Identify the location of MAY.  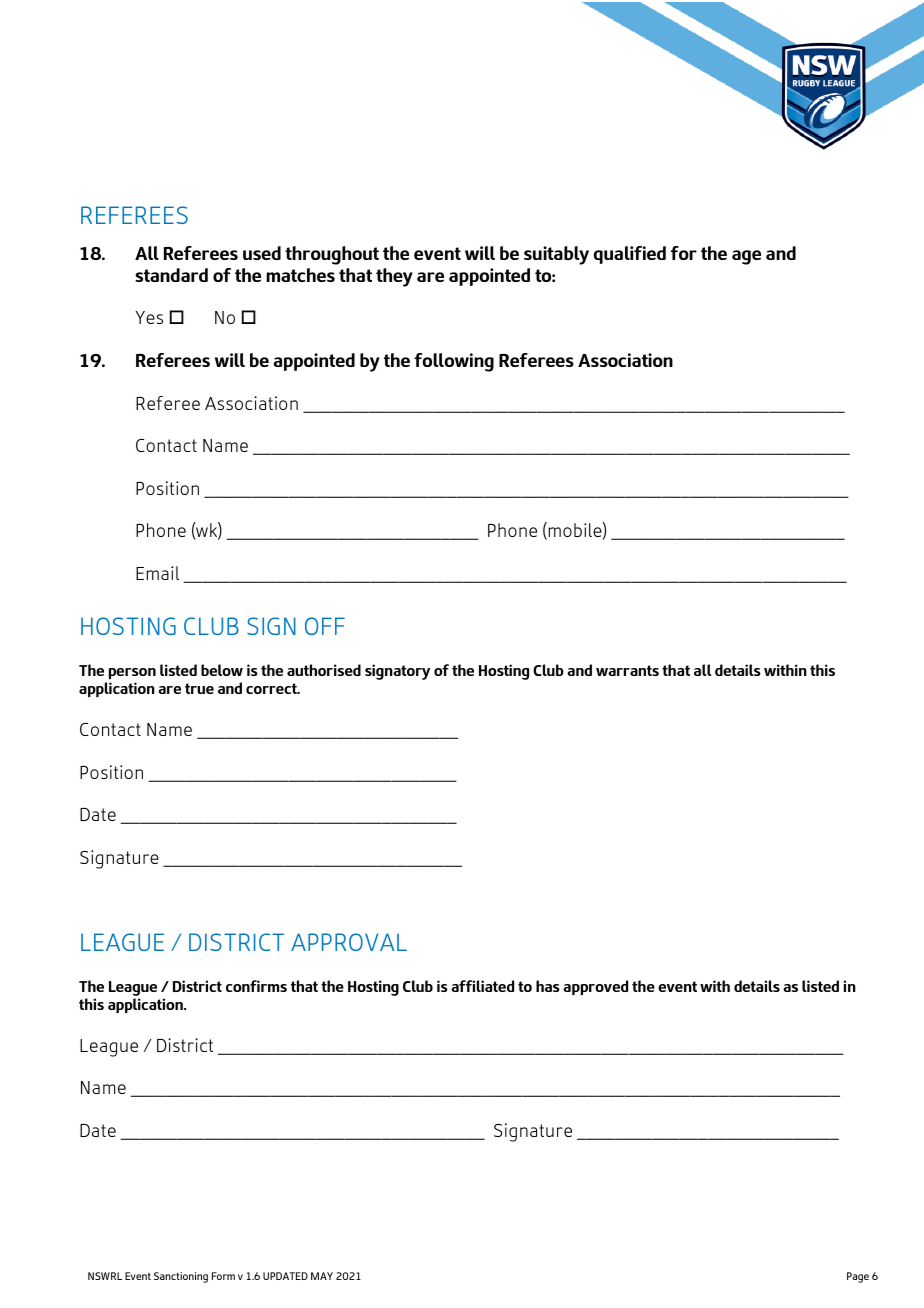
(322, 1276).
